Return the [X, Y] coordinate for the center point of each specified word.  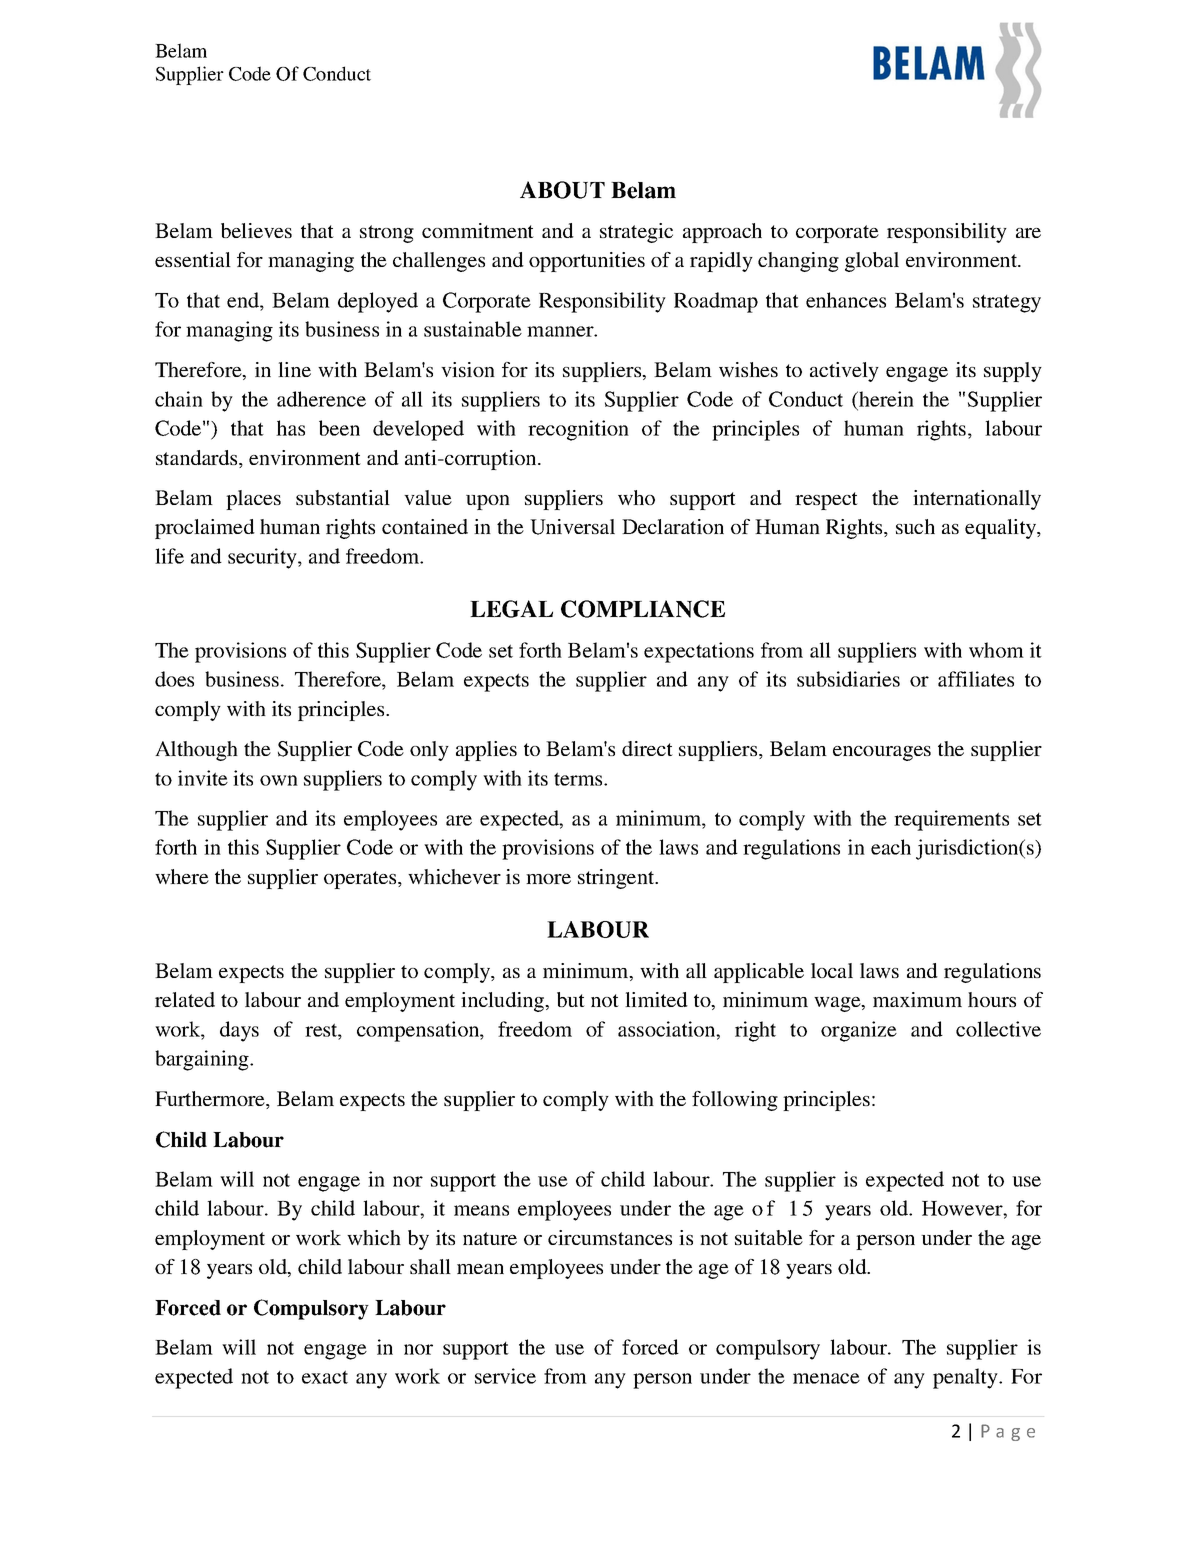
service [505, 1376]
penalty [966, 1378]
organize [859, 1031]
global [872, 262]
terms [579, 779]
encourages [882, 753]
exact [325, 1377]
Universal [572, 527]
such [915, 526]
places [253, 500]
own [279, 780]
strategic [636, 233]
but [571, 999]
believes [256, 230]
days [239, 1031]
